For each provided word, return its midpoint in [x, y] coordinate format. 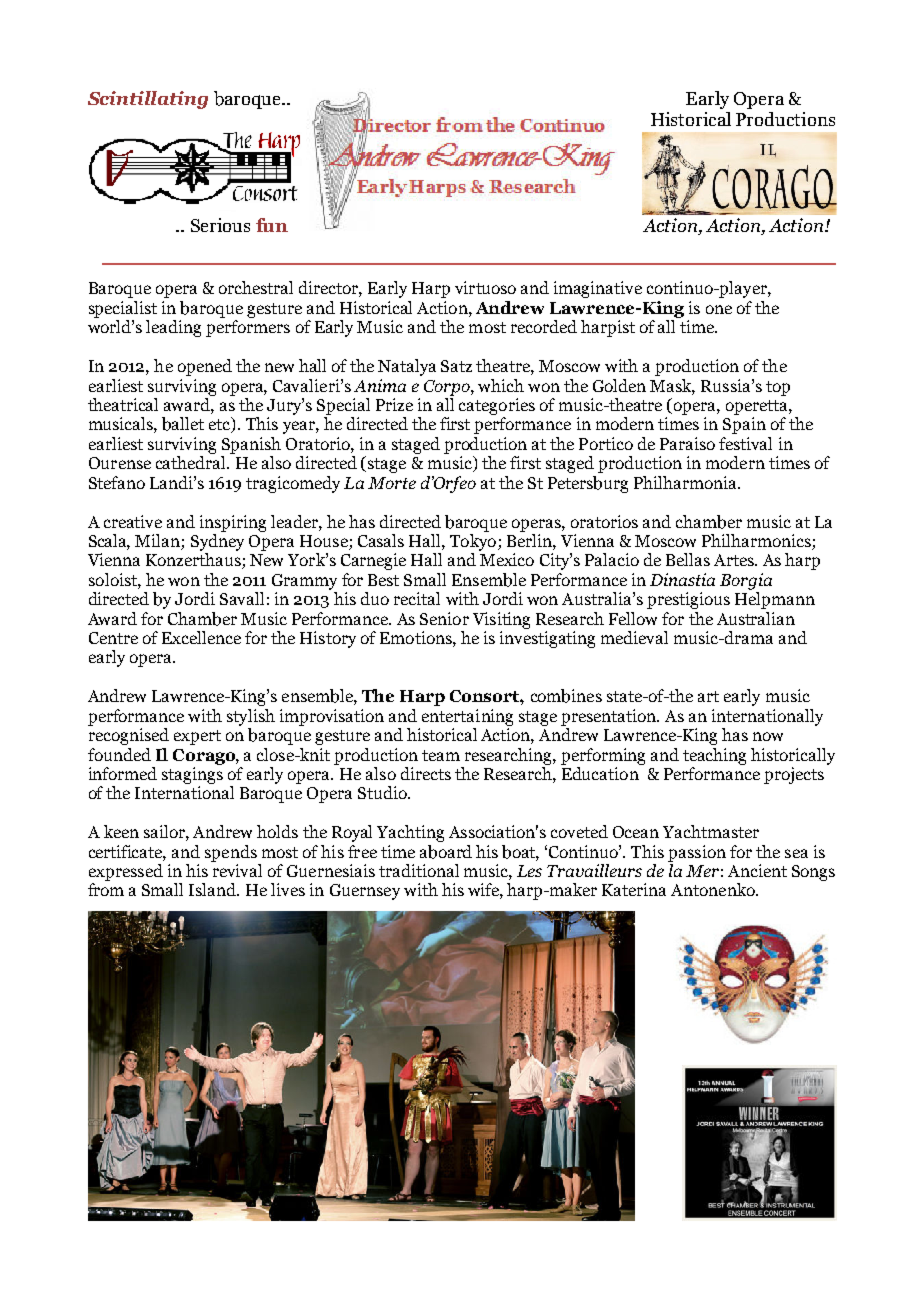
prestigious [688, 600]
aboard [446, 852]
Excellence [201, 637]
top [778, 388]
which [501, 385]
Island [213, 889]
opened [205, 367]
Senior [444, 618]
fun [272, 225]
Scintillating [148, 100]
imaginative [598, 289]
